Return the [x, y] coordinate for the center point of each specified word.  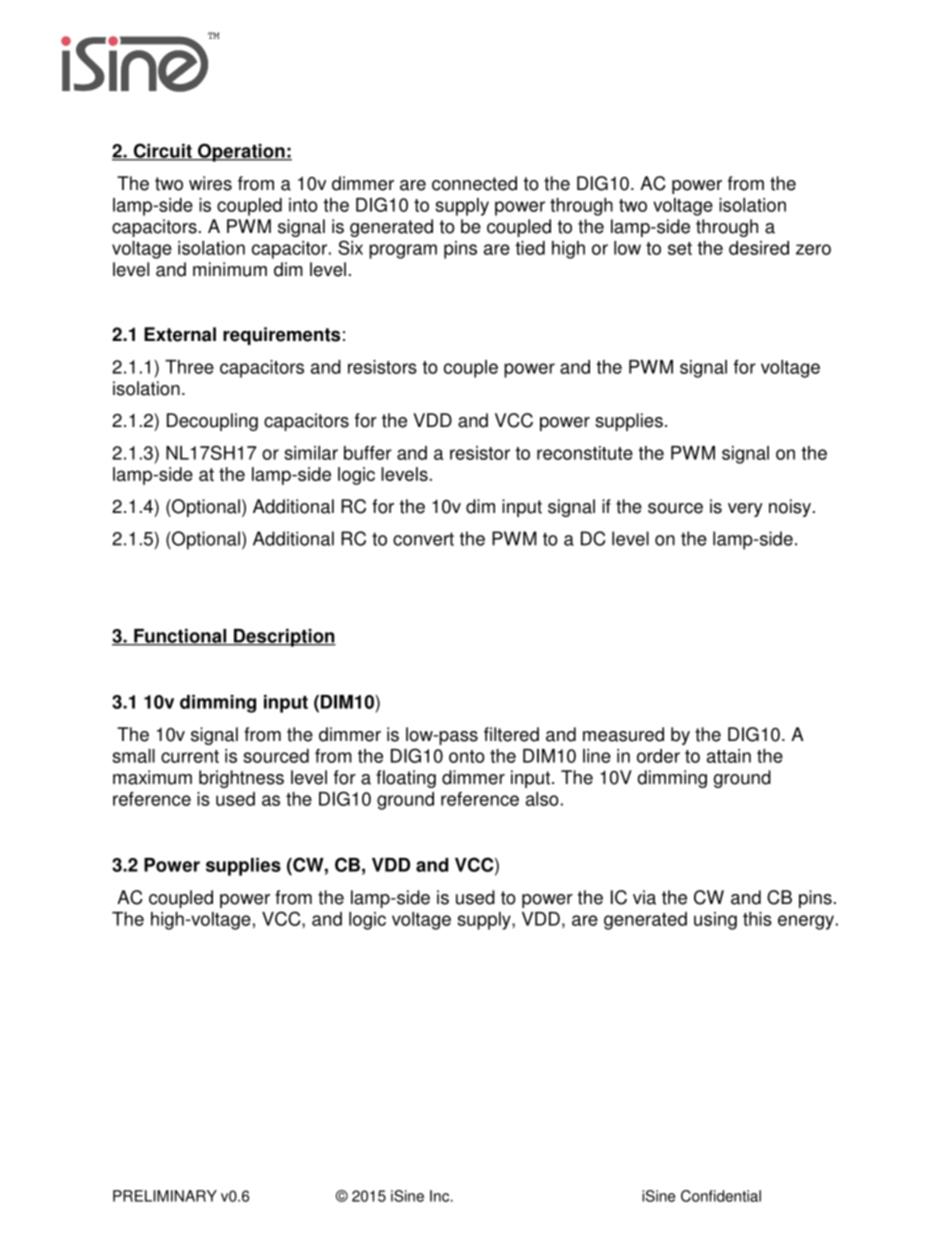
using [715, 921]
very [745, 510]
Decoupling [212, 422]
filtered [511, 734]
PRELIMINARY [165, 1196]
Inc [441, 1196]
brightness [241, 779]
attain [729, 756]
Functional [180, 637]
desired [759, 248]
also [542, 799]
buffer [368, 453]
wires [210, 183]
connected [474, 183]
